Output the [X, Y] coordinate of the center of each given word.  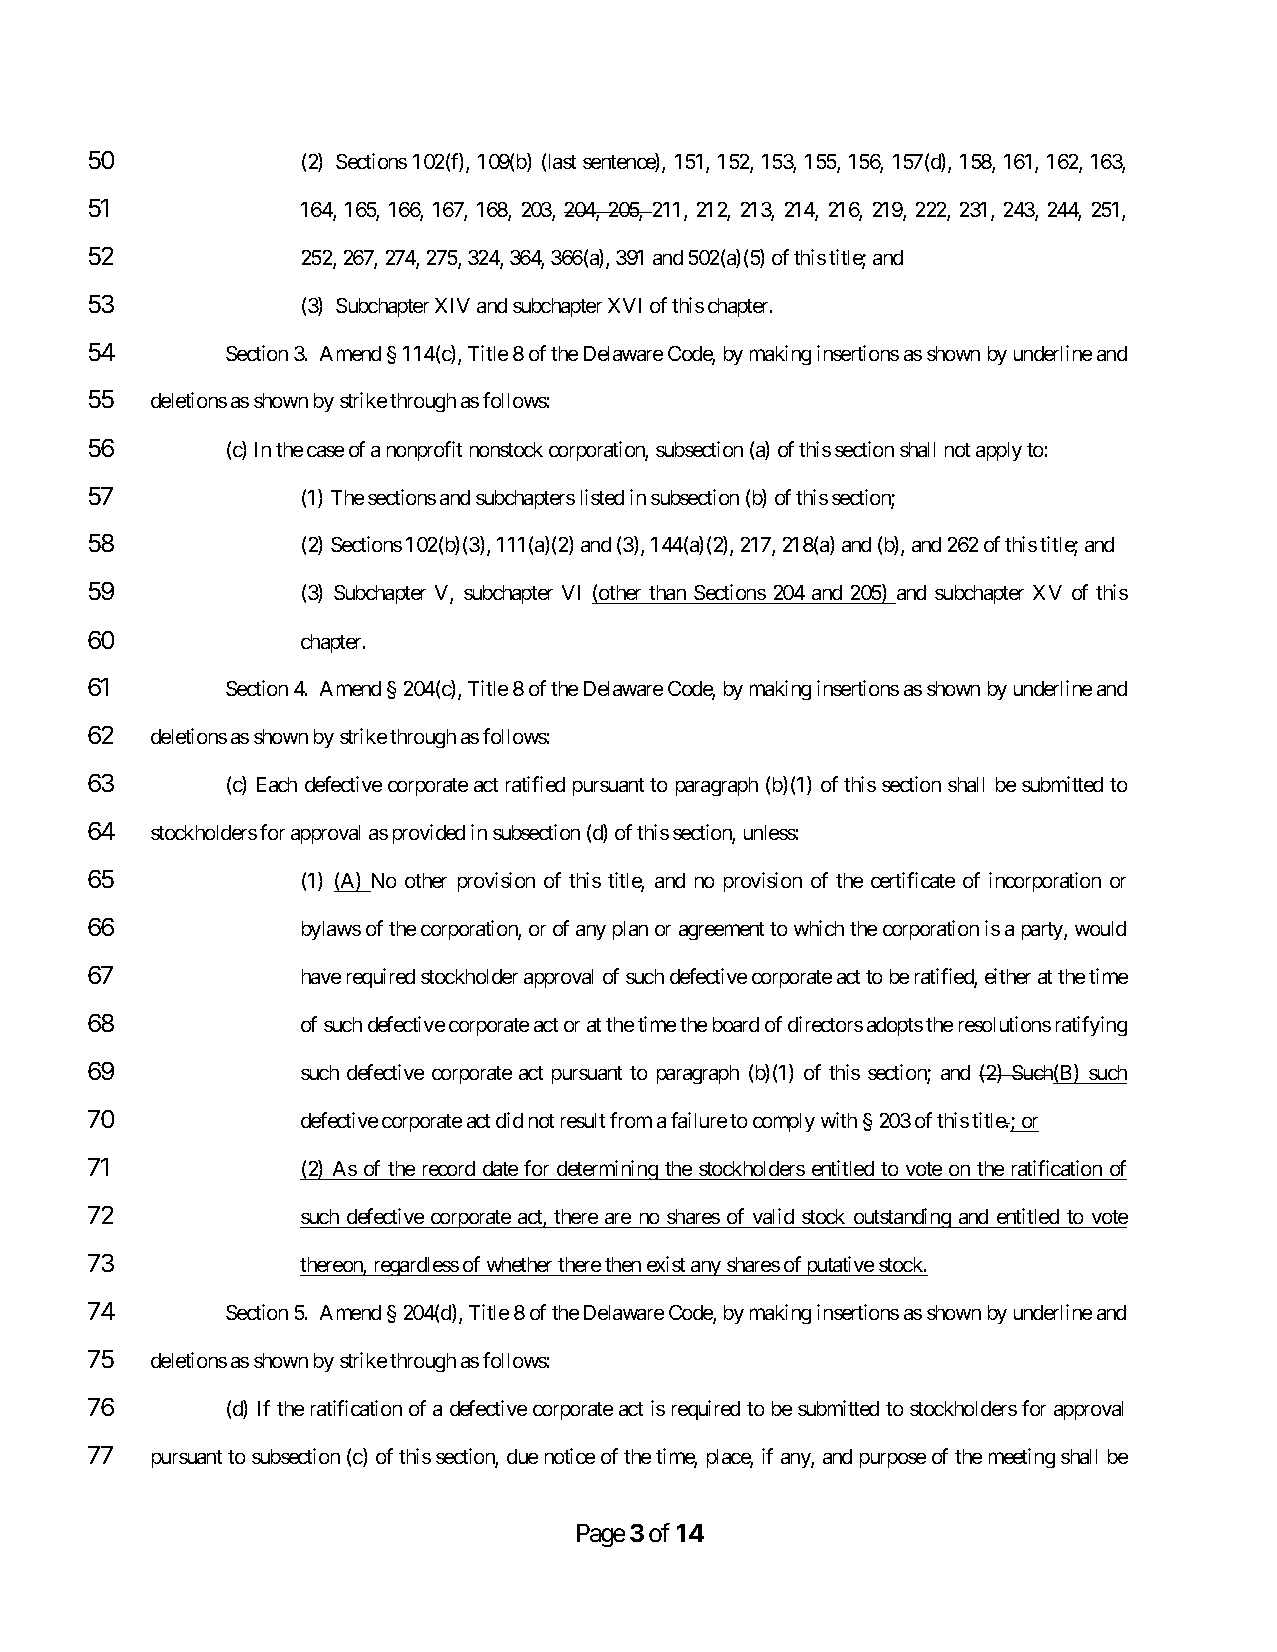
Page [601, 1535]
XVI [624, 305]
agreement [721, 931]
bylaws [331, 930]
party [1043, 931]
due [522, 1456]
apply [999, 451]
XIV [452, 305]
